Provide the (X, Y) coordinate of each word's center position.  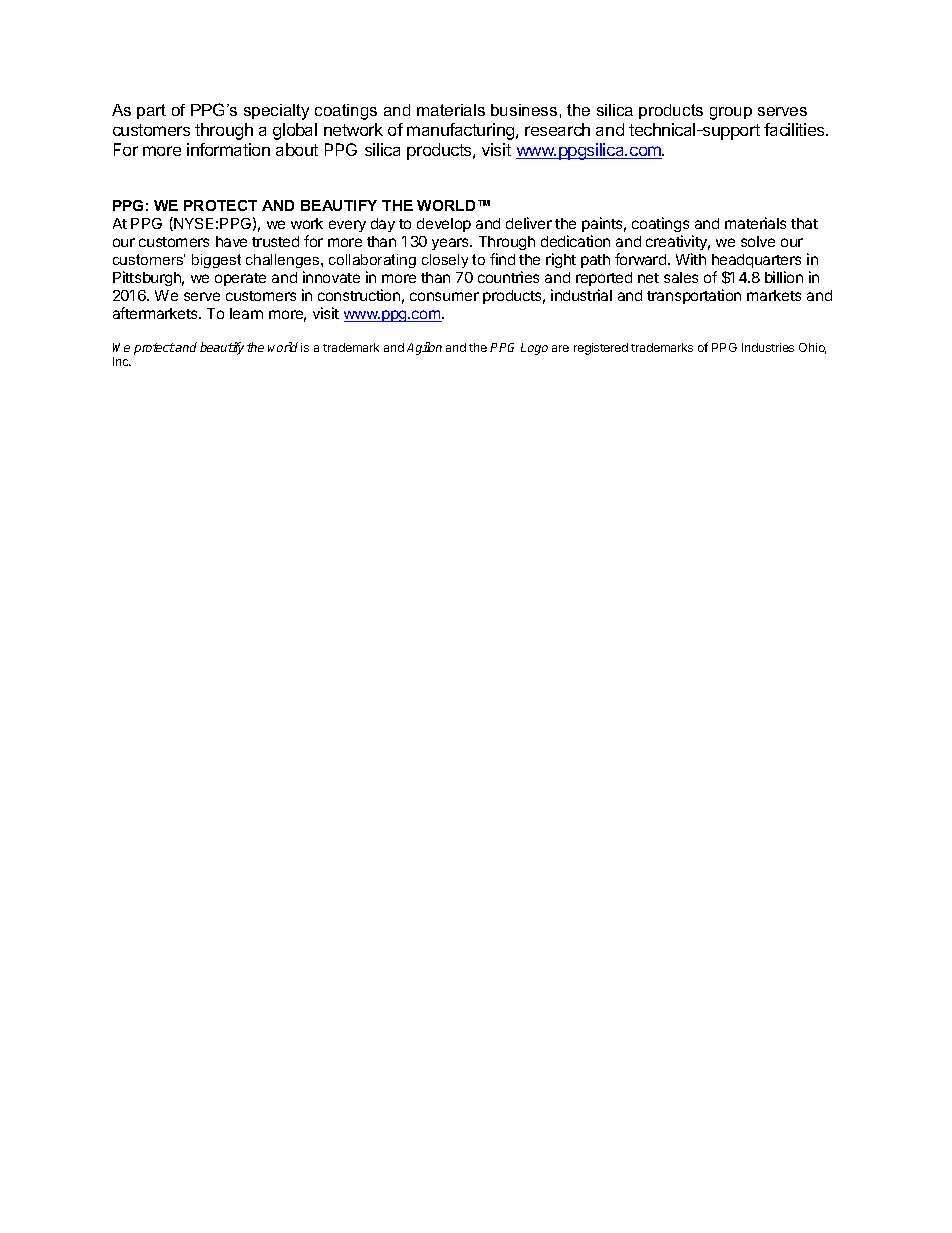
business (524, 110)
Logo (534, 349)
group (731, 113)
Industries (768, 347)
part (151, 111)
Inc (122, 361)
